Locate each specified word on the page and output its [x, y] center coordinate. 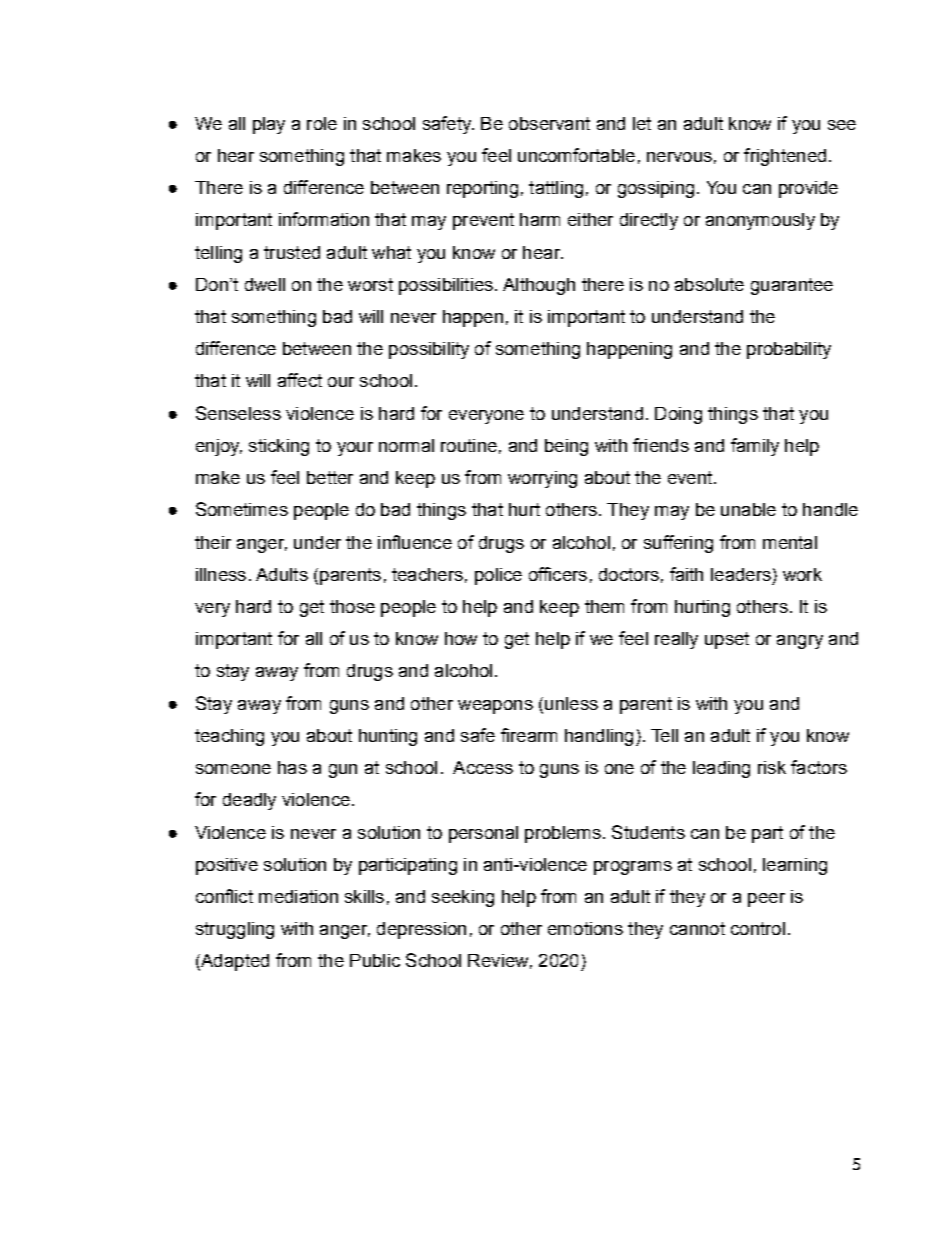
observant [549, 123]
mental [790, 542]
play [269, 125]
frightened [785, 157]
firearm [529, 735]
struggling [235, 930]
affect [300, 380]
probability [789, 350]
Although [539, 286]
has [292, 767]
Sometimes [242, 509]
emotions [585, 928]
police [498, 576]
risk [772, 767]
